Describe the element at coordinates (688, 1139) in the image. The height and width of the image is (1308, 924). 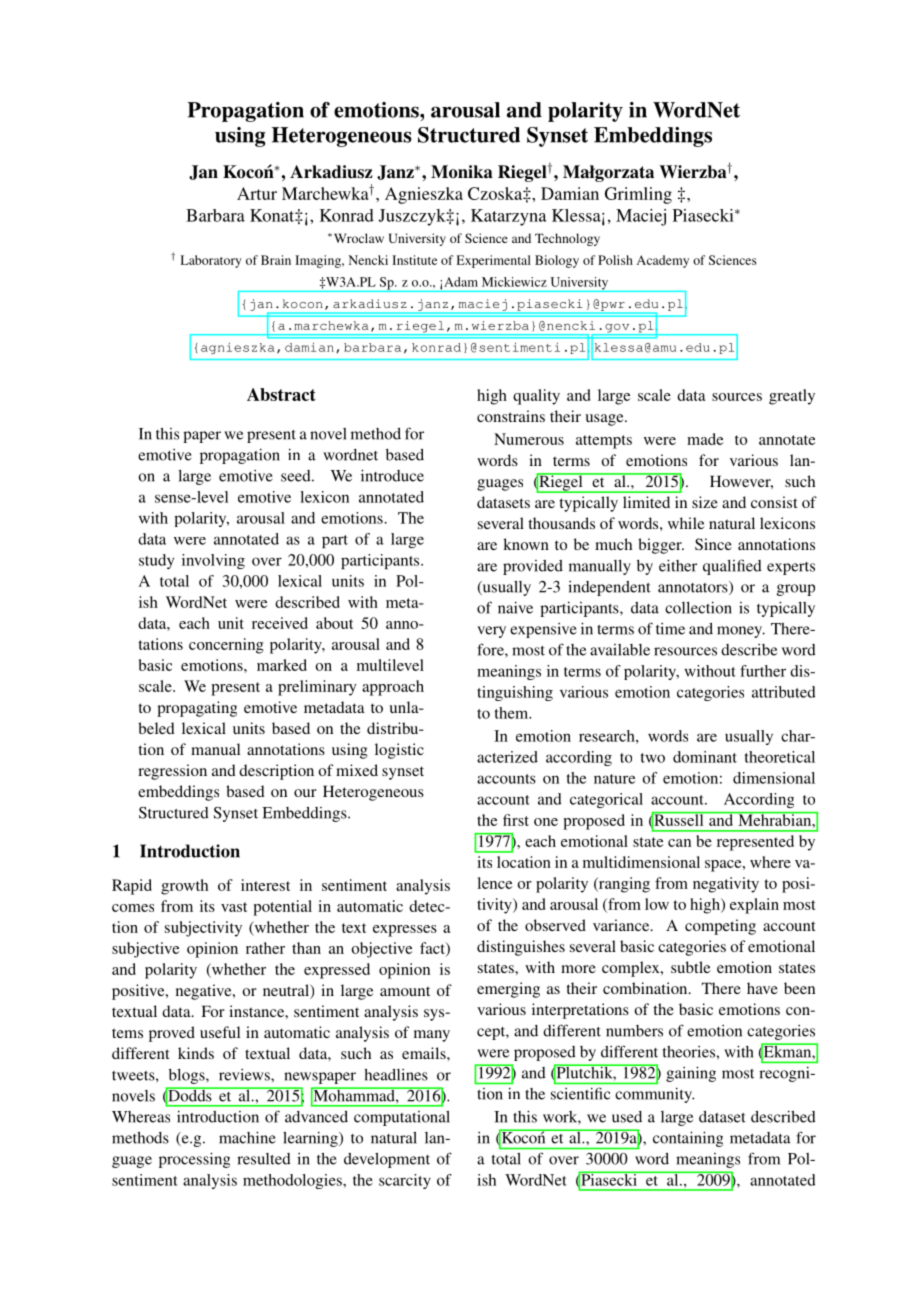
I see `containing` at that location.
